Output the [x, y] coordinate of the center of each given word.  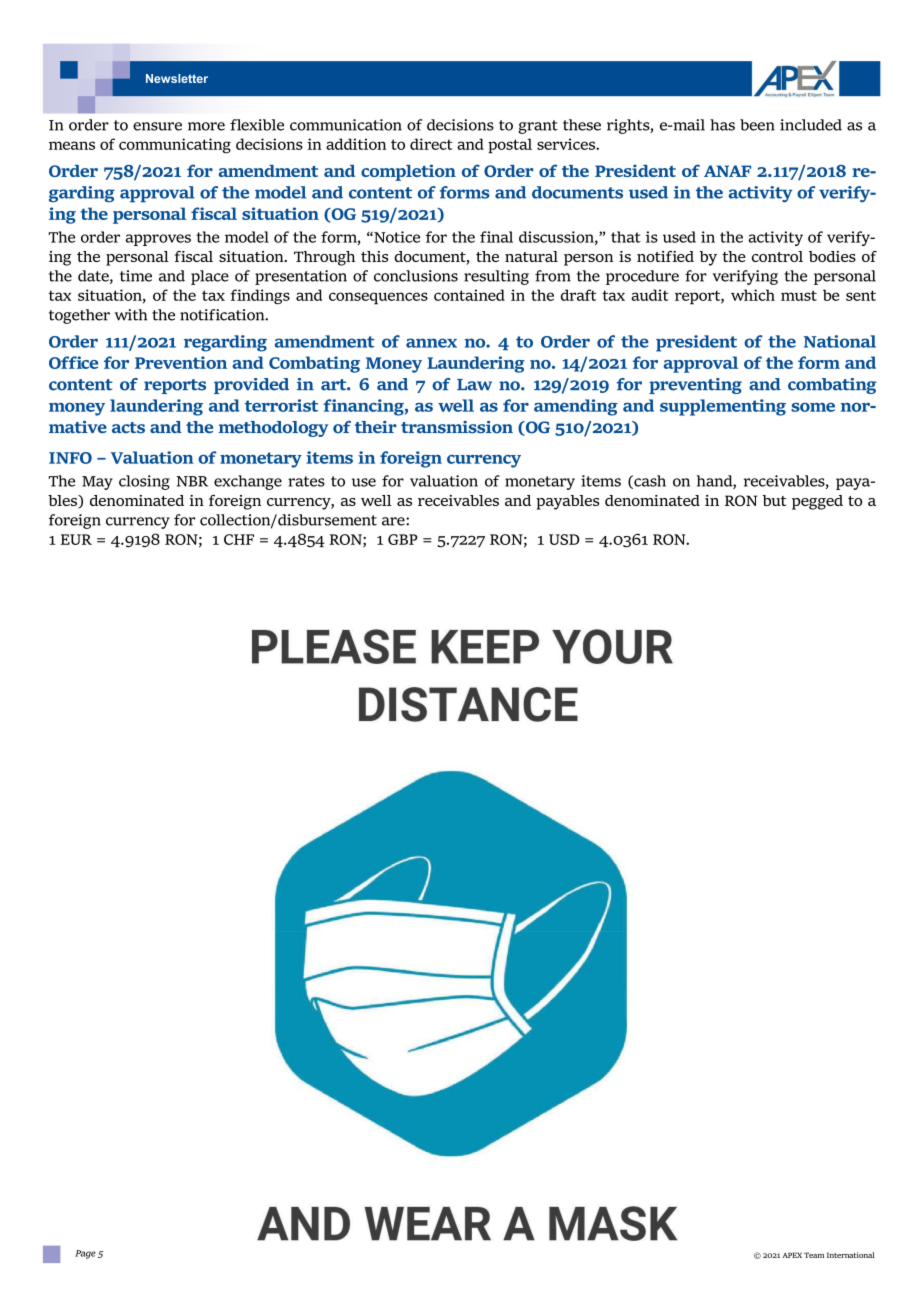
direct [431, 144]
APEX [792, 1255]
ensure [157, 126]
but [774, 500]
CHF [239, 539]
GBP [403, 539]
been [757, 125]
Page [85, 1254]
